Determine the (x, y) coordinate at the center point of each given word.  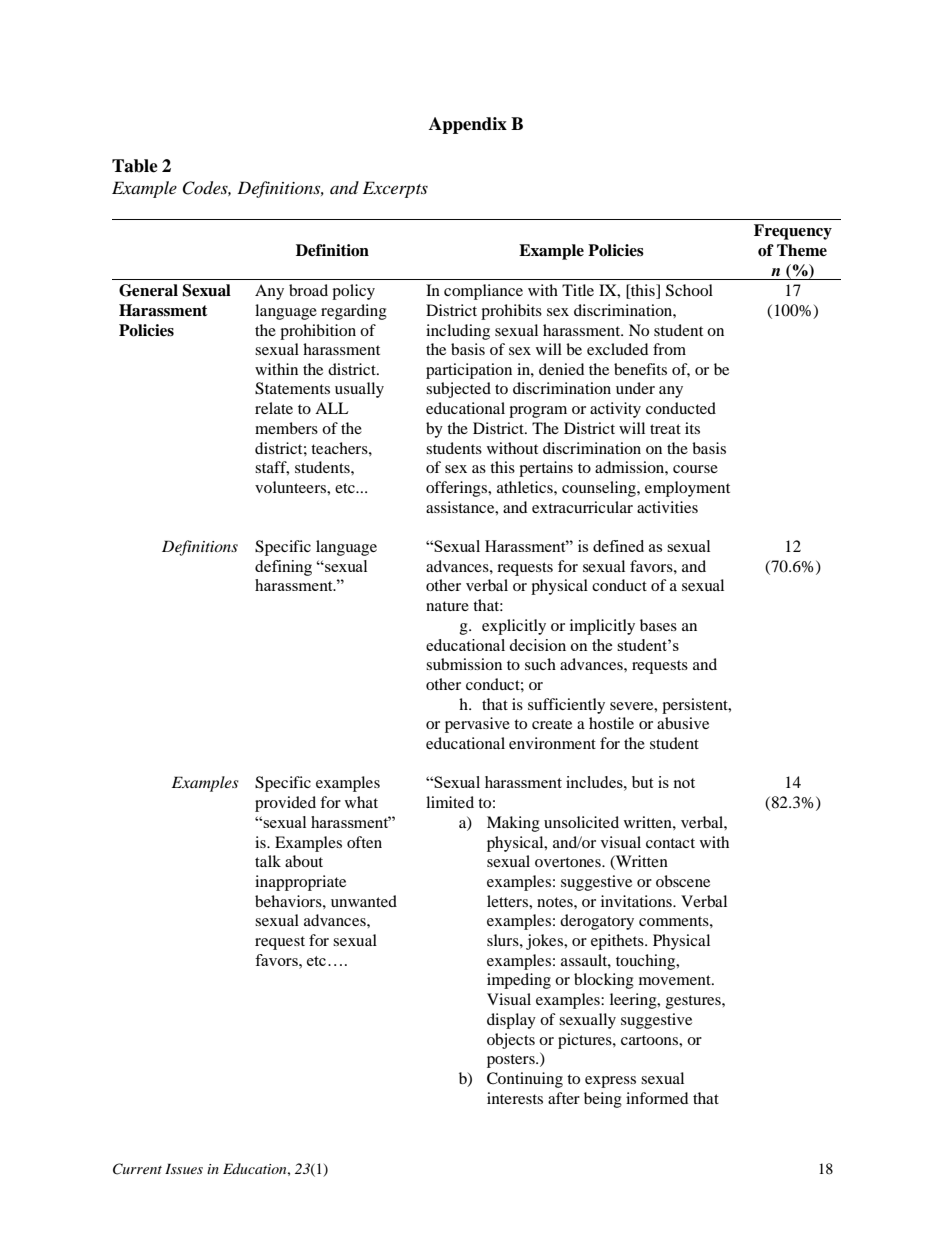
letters (508, 901)
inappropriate (300, 883)
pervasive (477, 725)
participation (469, 371)
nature (447, 606)
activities (667, 507)
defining (283, 568)
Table (135, 166)
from (669, 349)
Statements (292, 388)
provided (285, 804)
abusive (683, 723)
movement (676, 980)
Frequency (793, 232)
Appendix (468, 125)
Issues (184, 1168)
